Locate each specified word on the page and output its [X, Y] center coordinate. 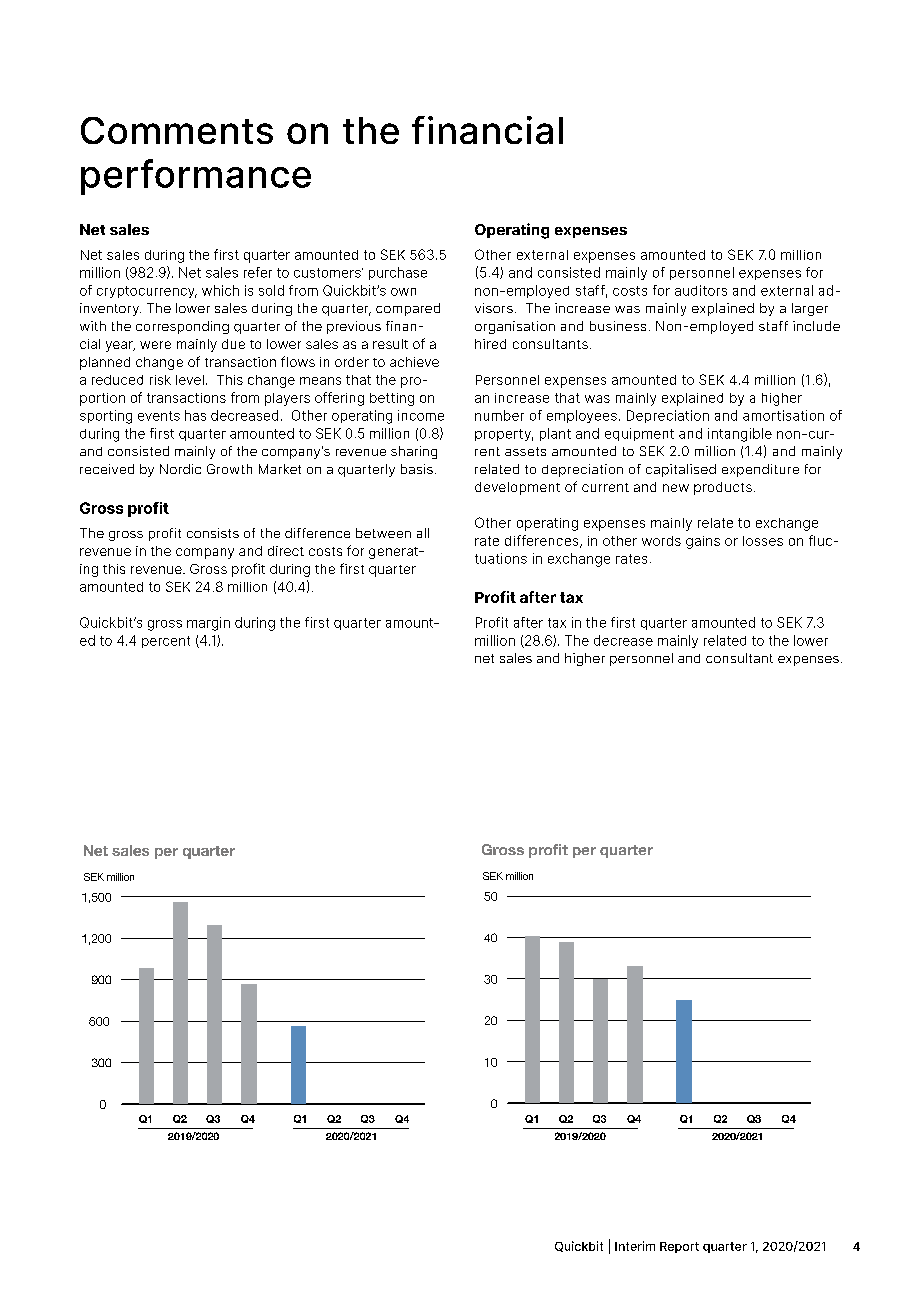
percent [166, 642]
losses [763, 541]
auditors [701, 290]
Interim [635, 1246]
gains [703, 542]
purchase [398, 273]
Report [679, 1247]
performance [196, 177]
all [423, 533]
